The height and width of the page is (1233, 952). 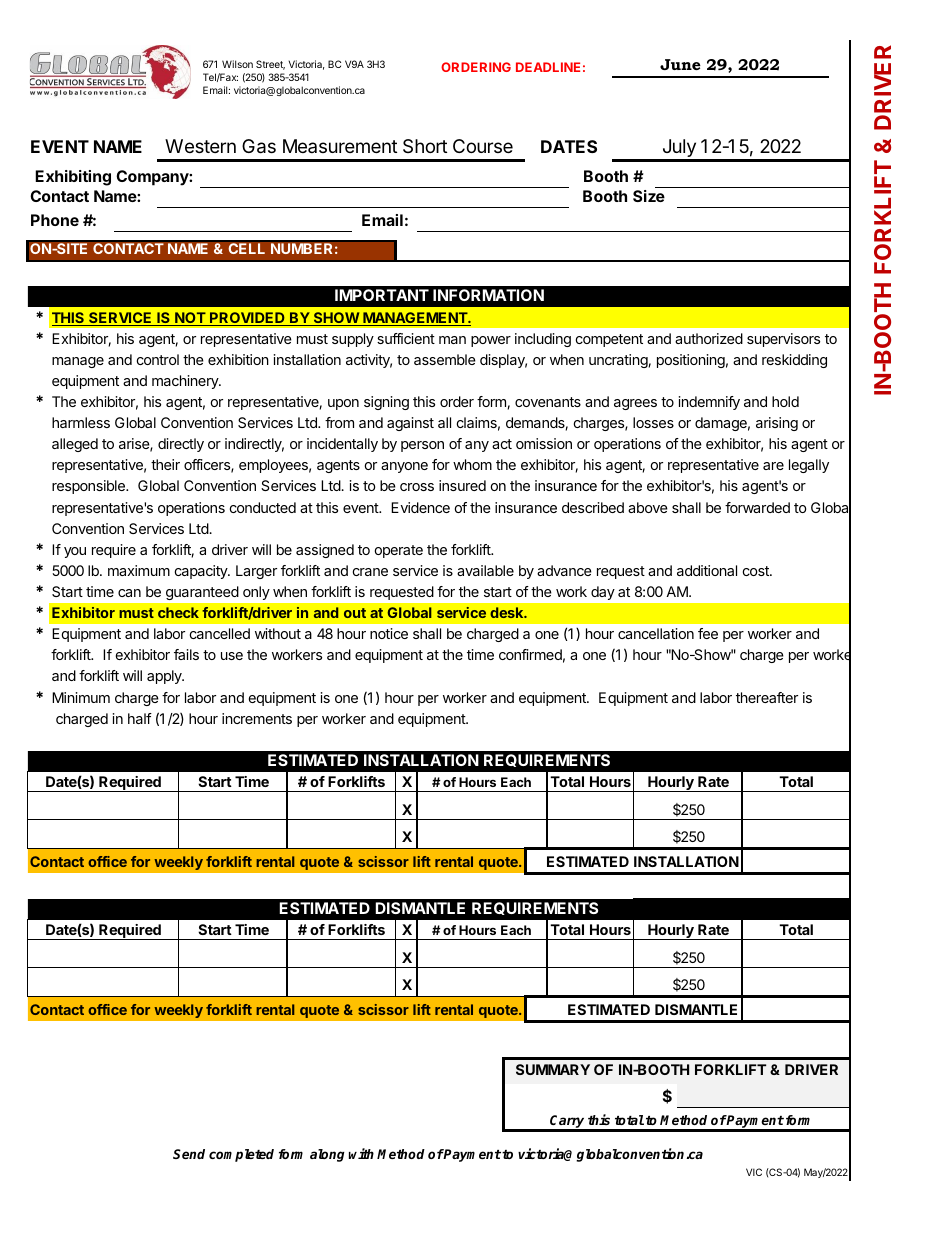 I want to click on fee, so click(x=708, y=633).
